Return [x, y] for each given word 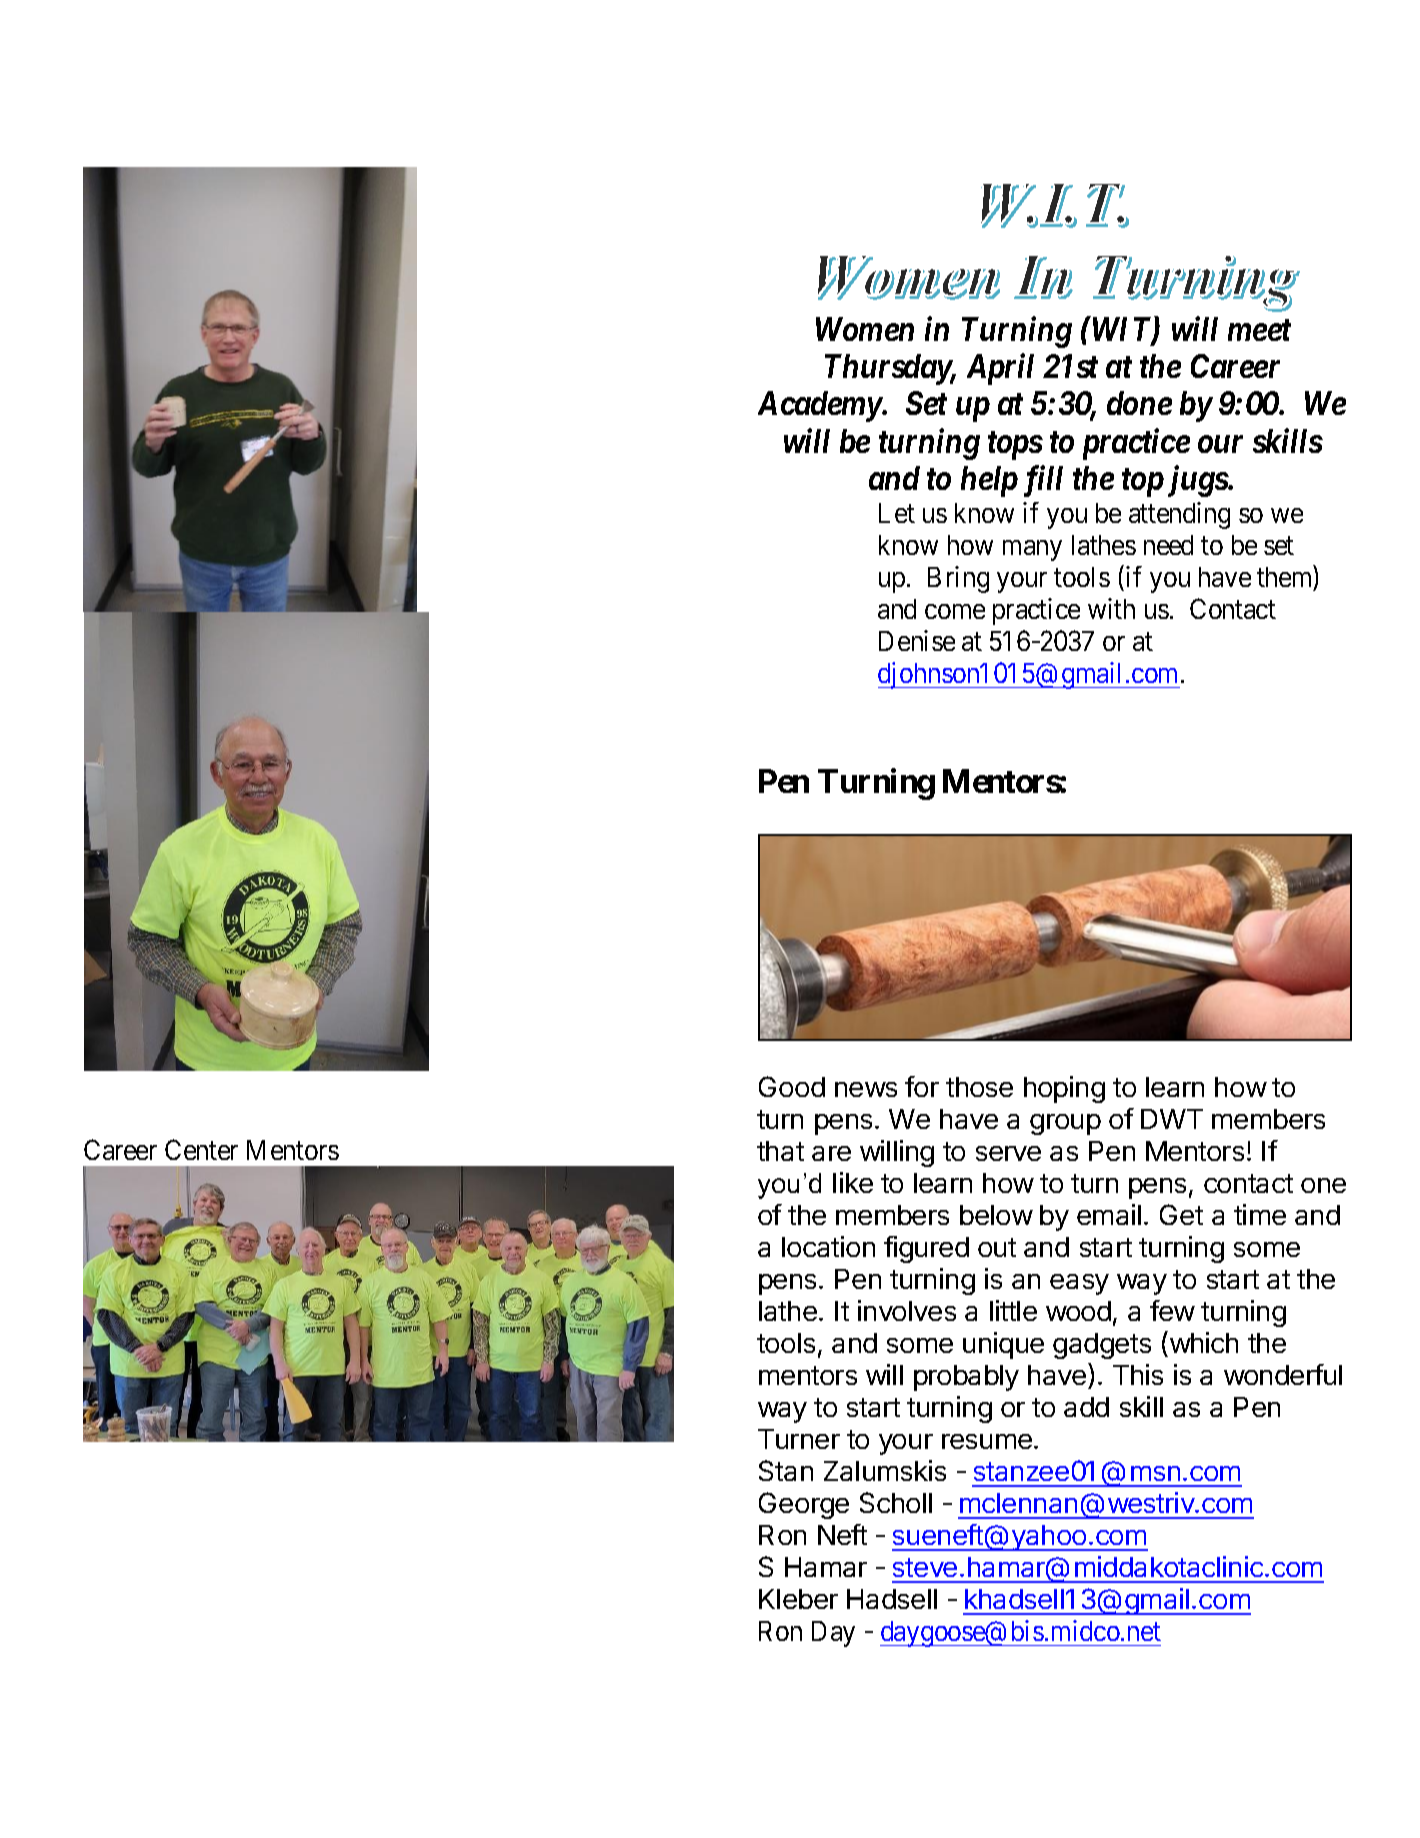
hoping [1064, 1089]
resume [987, 1441]
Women [865, 329]
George [804, 1505]
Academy [820, 406]
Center [201, 1149]
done [1139, 403]
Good [792, 1086]
